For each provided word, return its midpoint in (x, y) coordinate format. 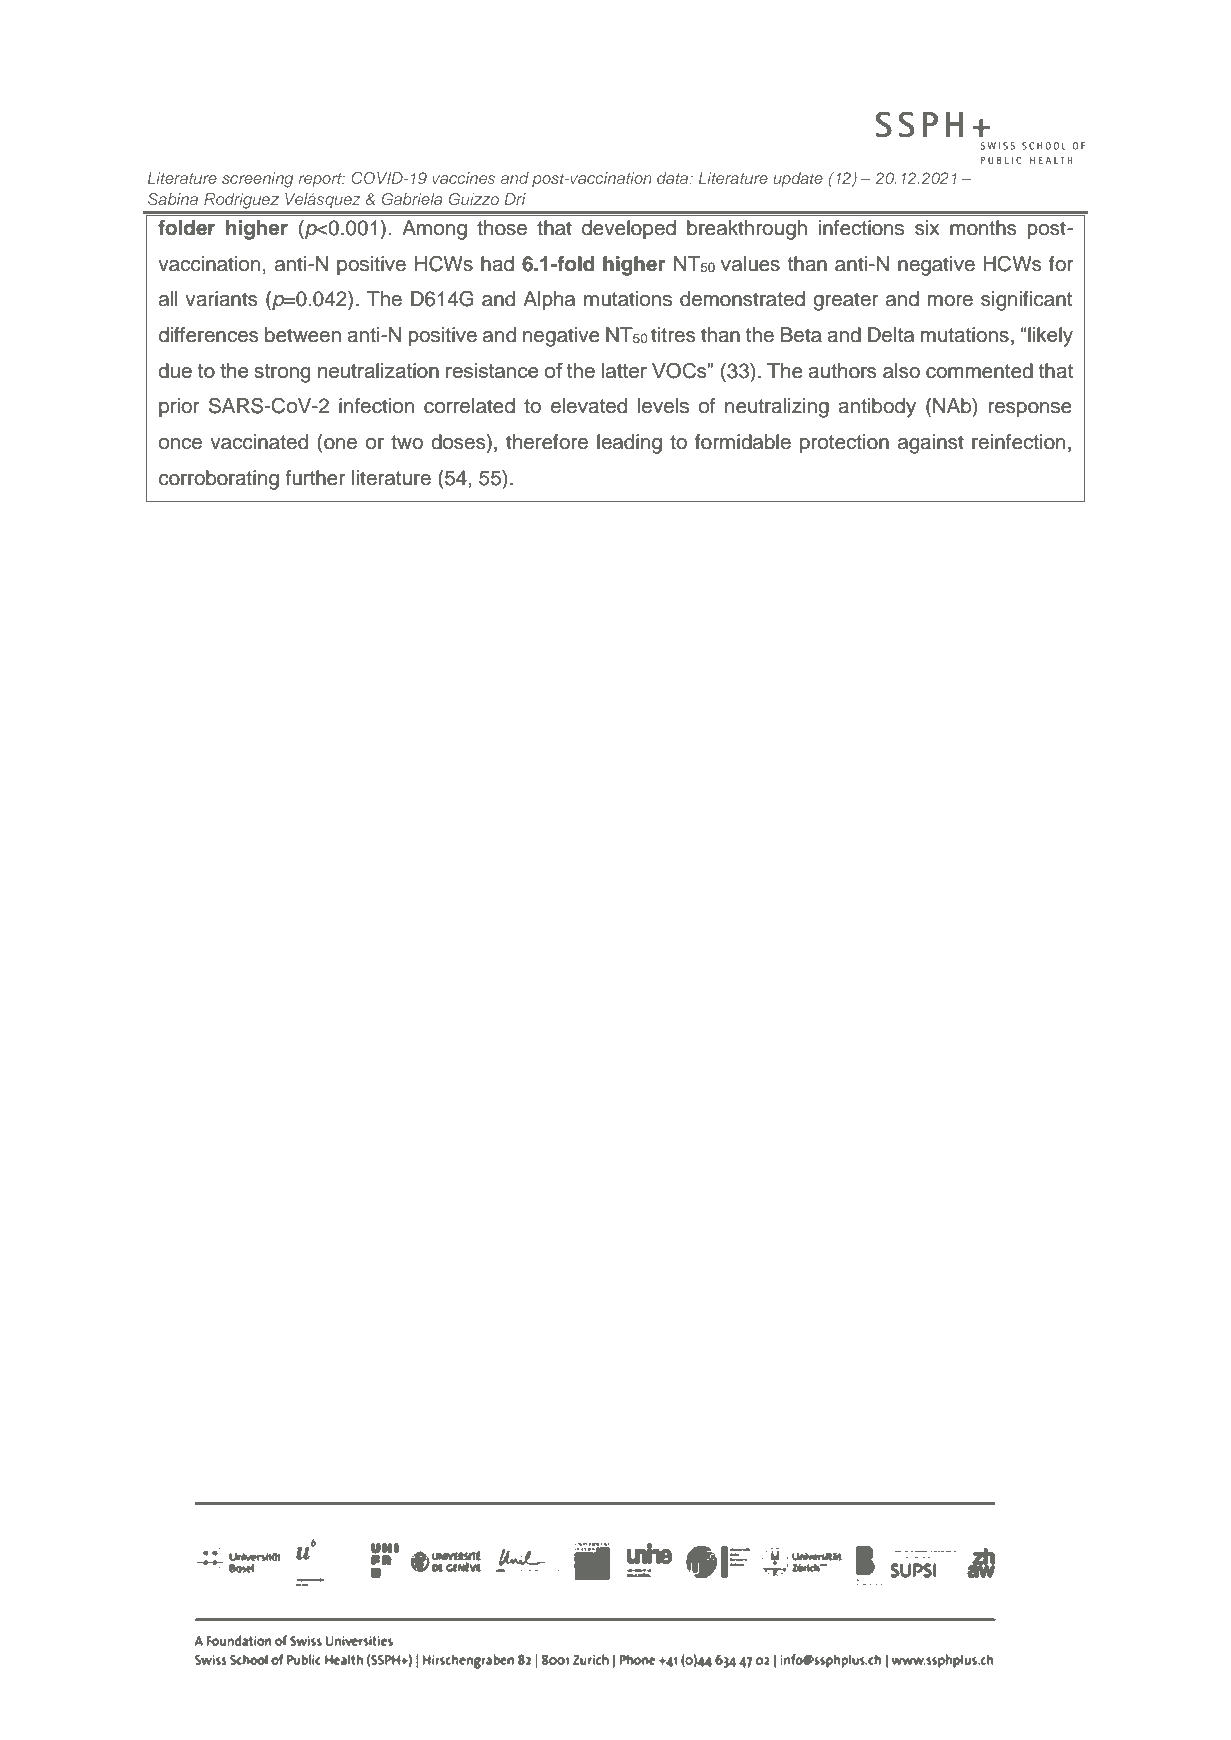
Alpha (549, 301)
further (315, 478)
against (931, 444)
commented (979, 371)
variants (221, 299)
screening (257, 180)
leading (629, 444)
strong (282, 373)
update (798, 179)
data (674, 178)
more (950, 301)
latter (624, 370)
